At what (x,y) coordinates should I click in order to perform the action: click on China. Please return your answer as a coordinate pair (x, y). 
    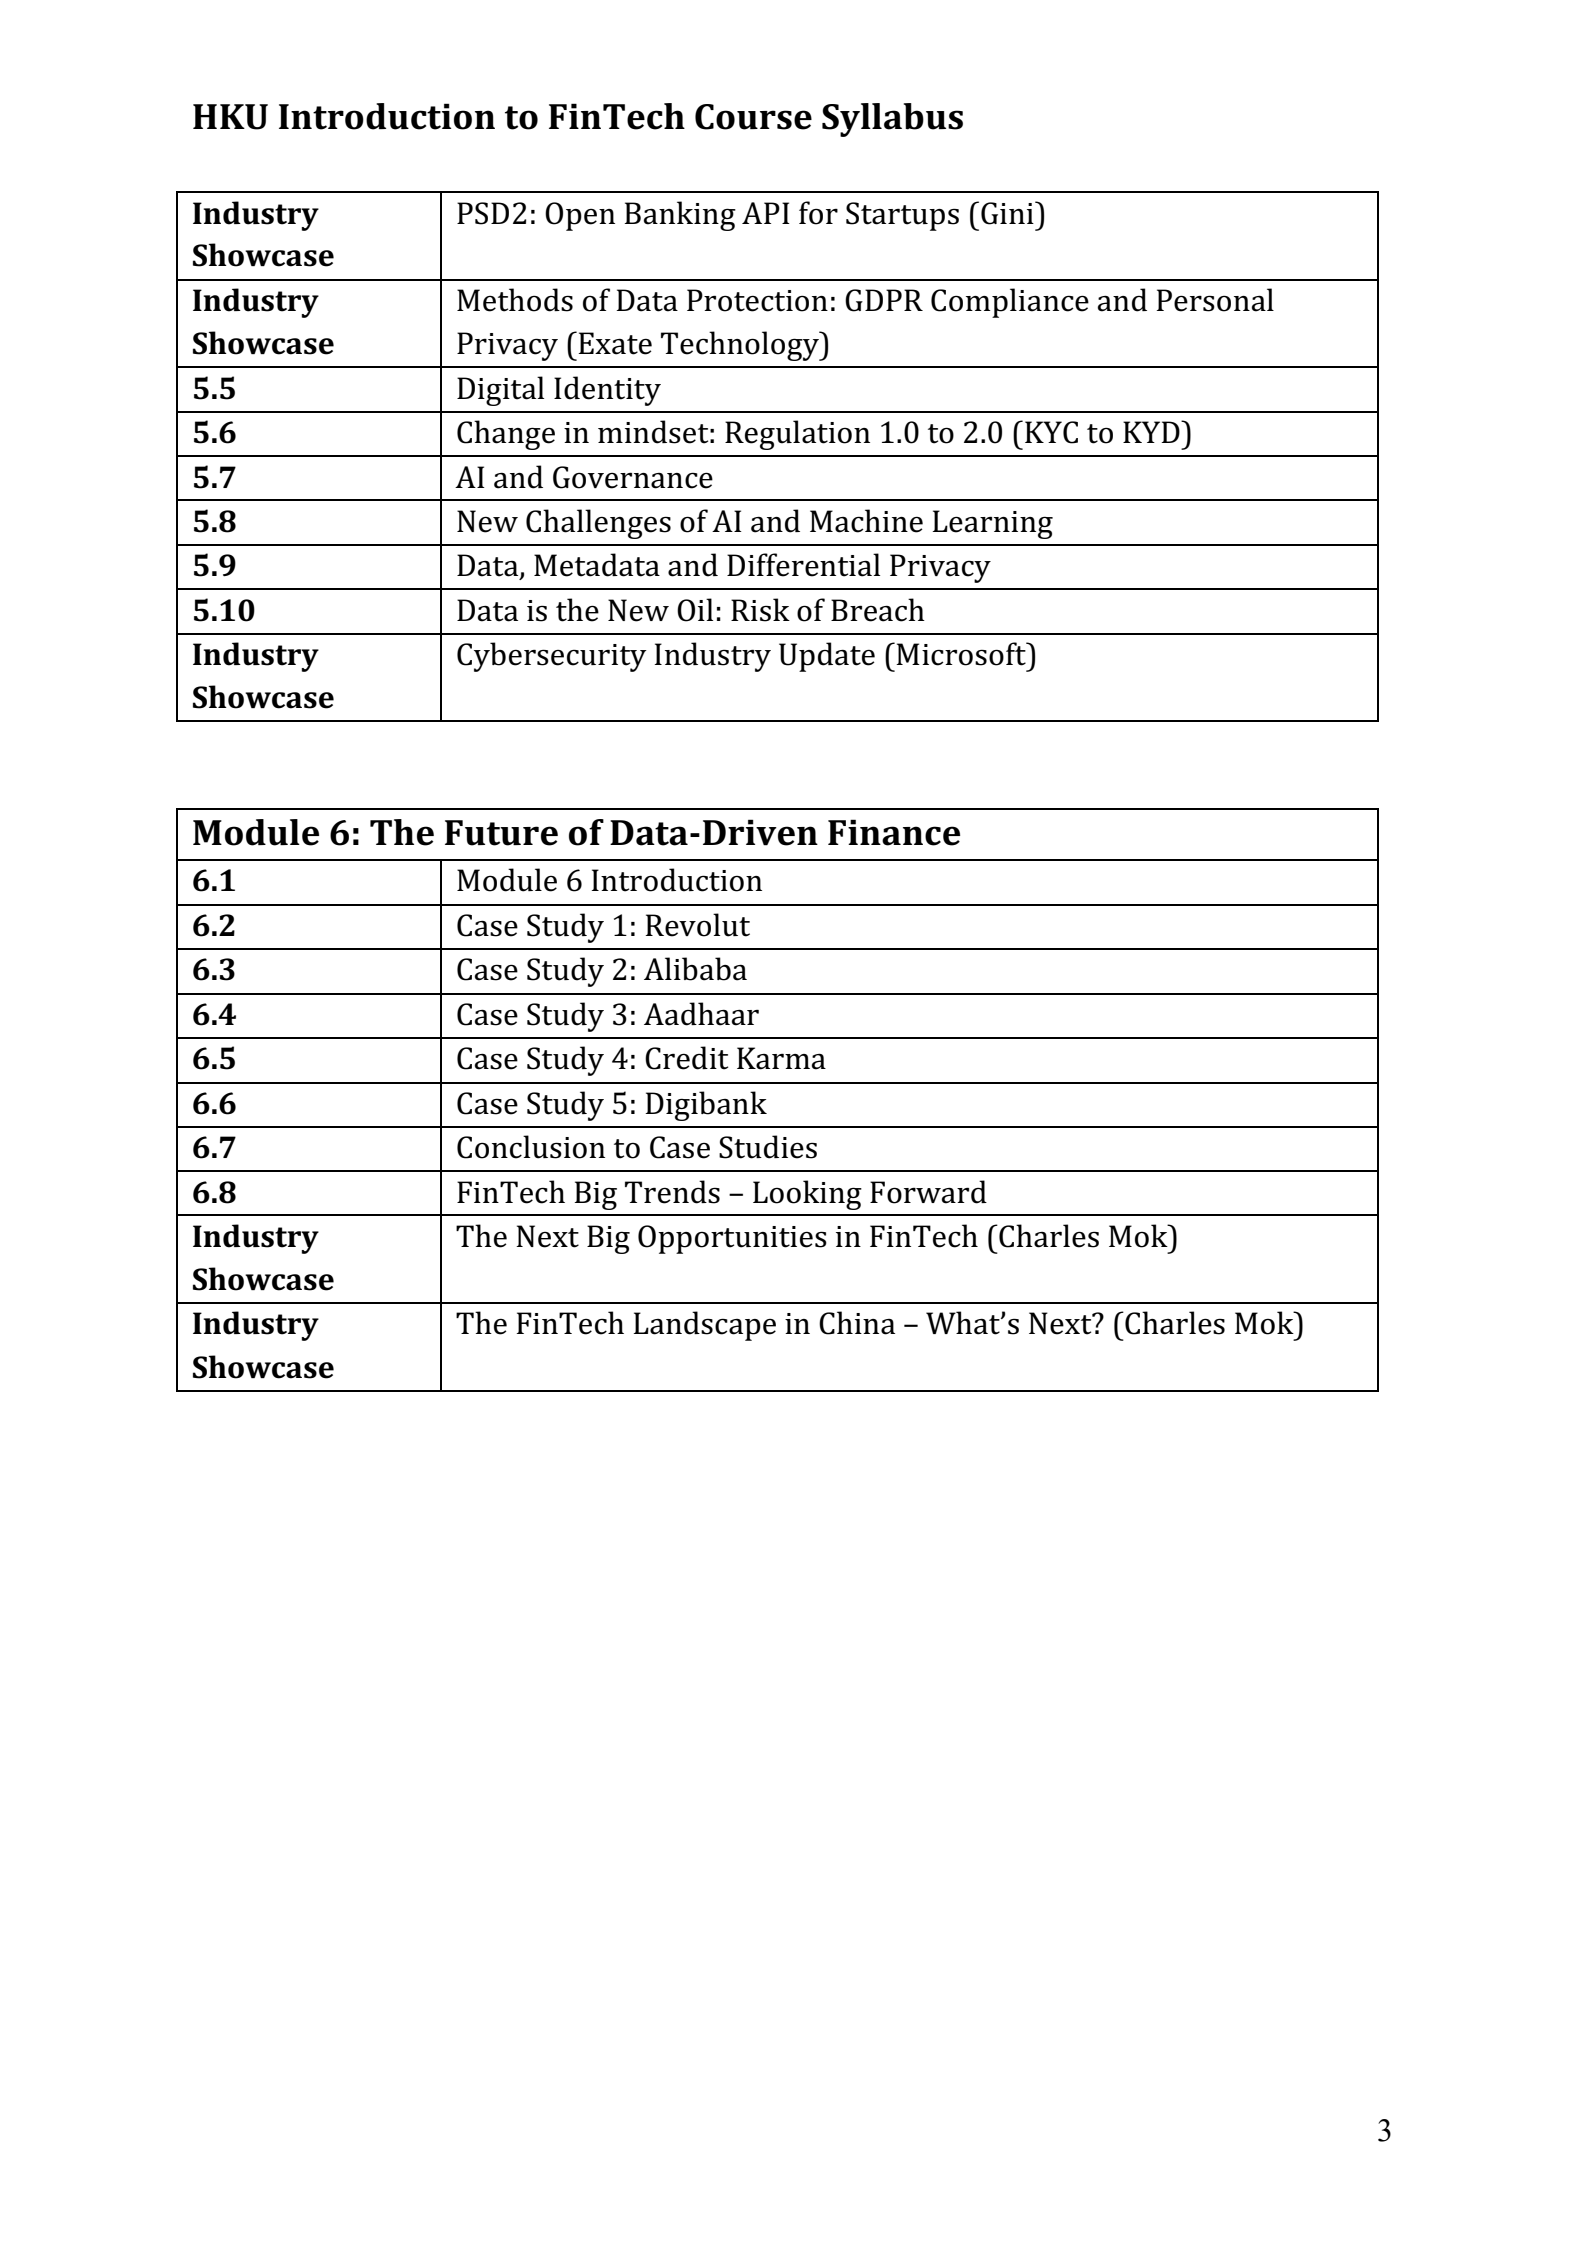
    Looking at the image, I should click on (857, 1323).
